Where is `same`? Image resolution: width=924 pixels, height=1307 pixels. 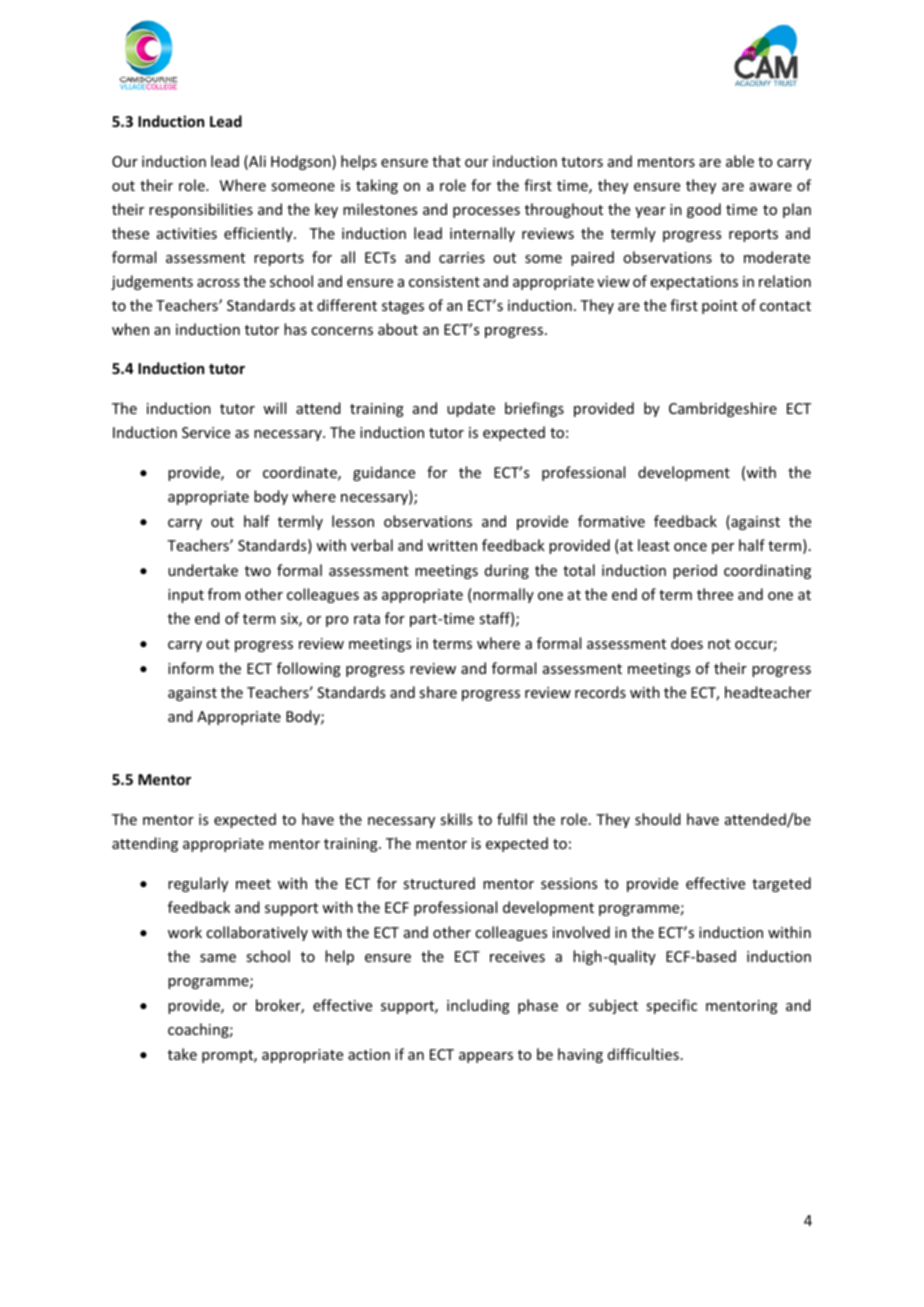
same is located at coordinates (218, 958).
